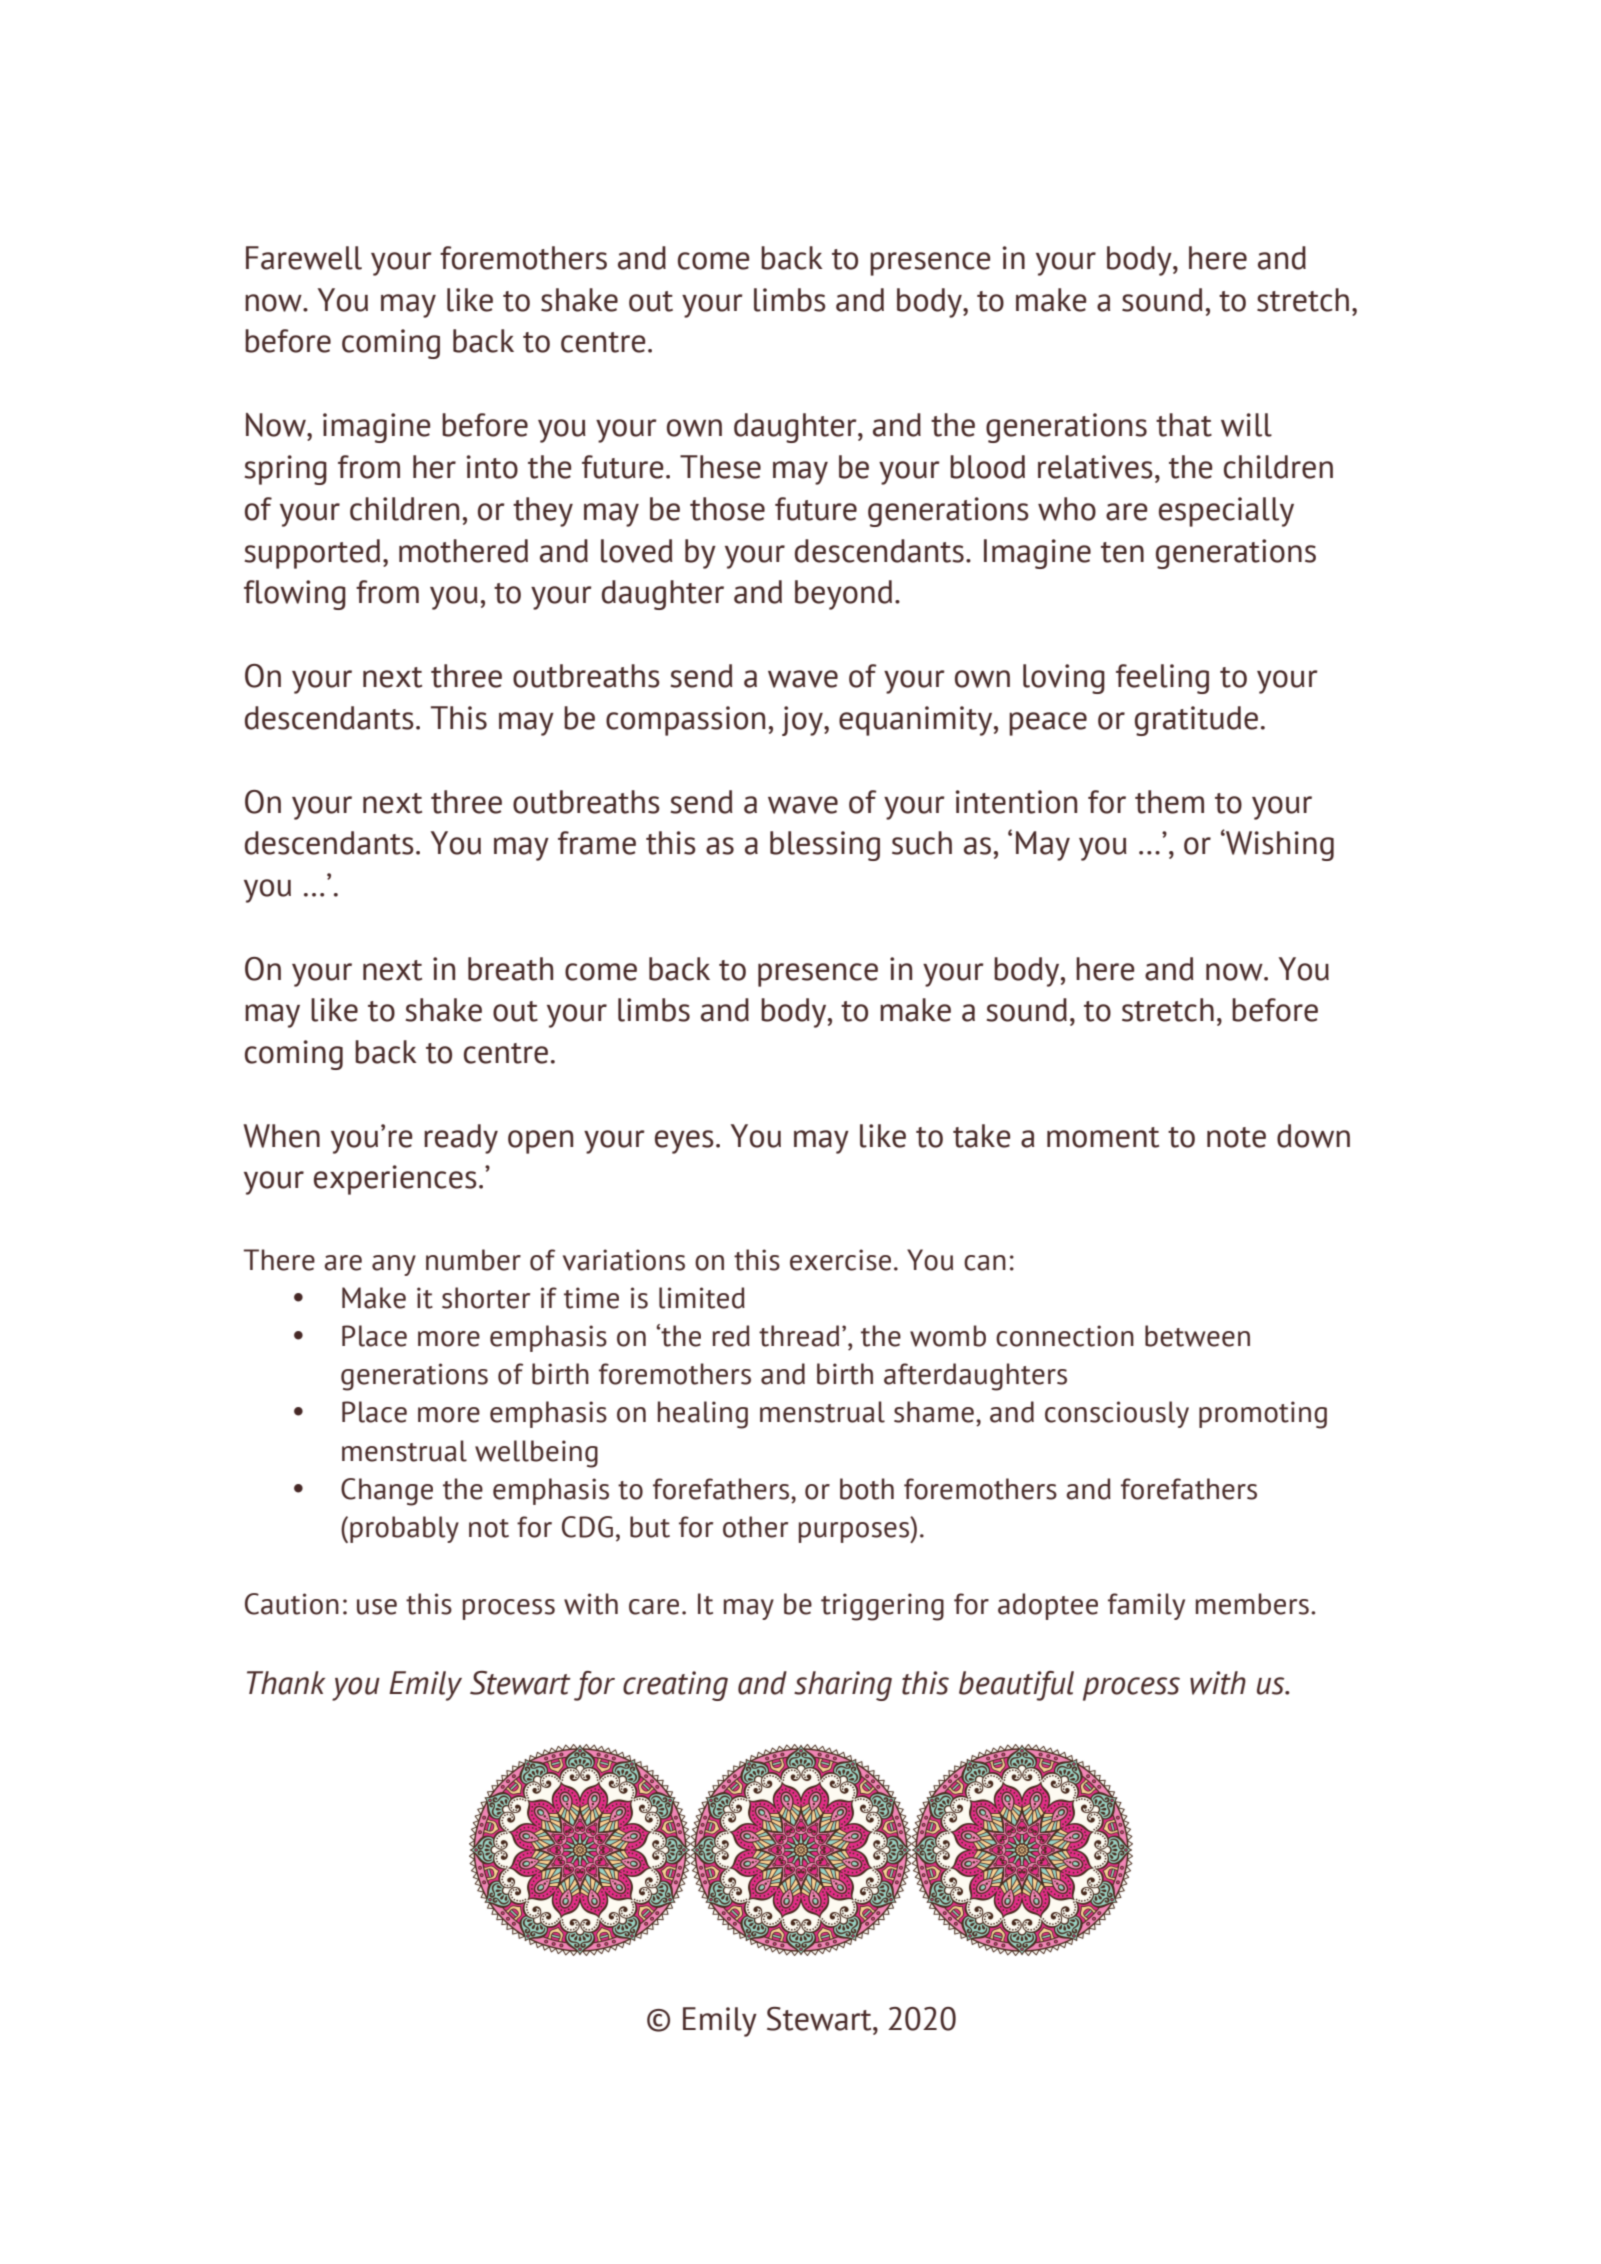  What do you see at coordinates (1146, 1606) in the image?
I see `family` at bounding box center [1146, 1606].
